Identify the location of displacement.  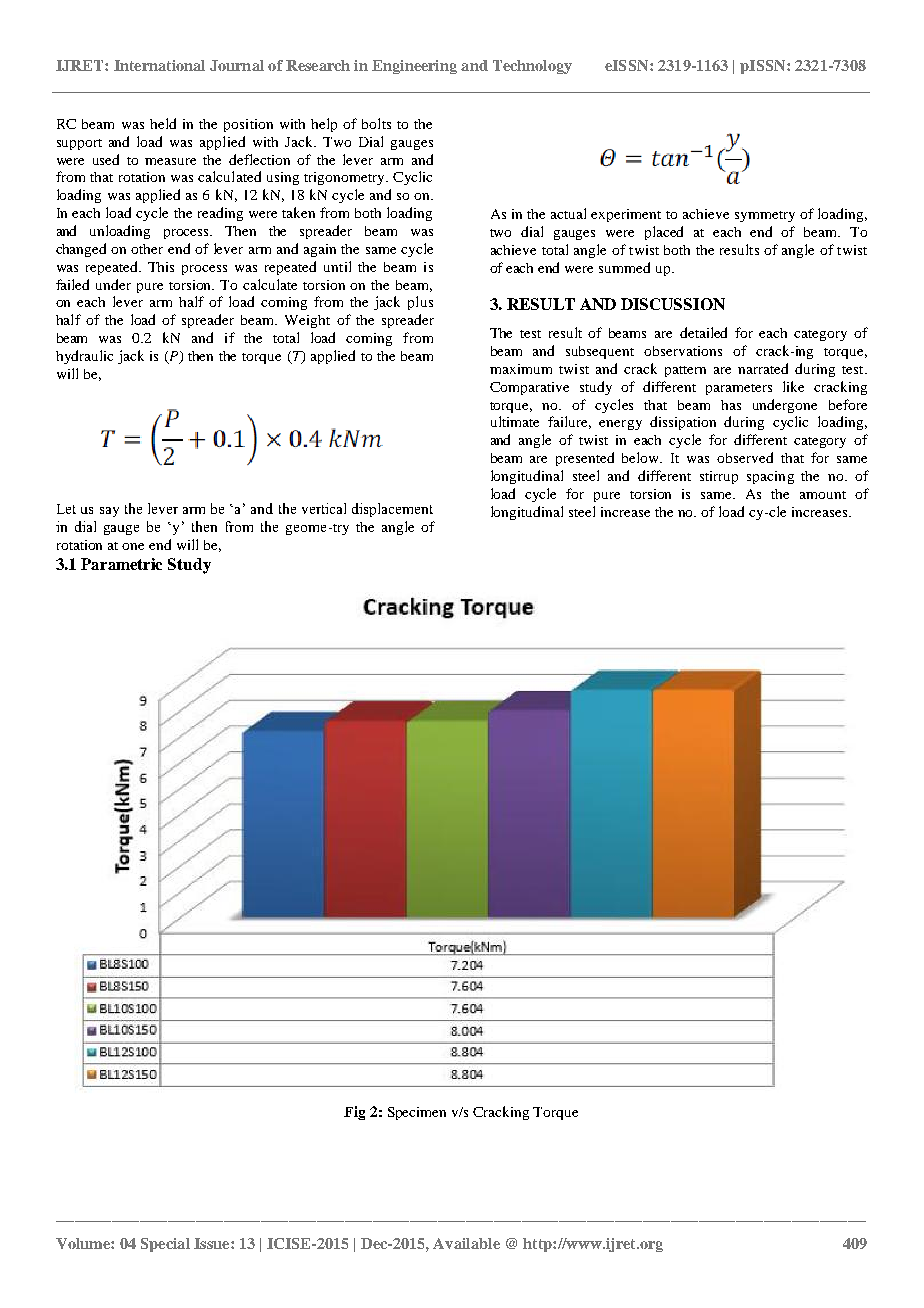
(392, 510).
